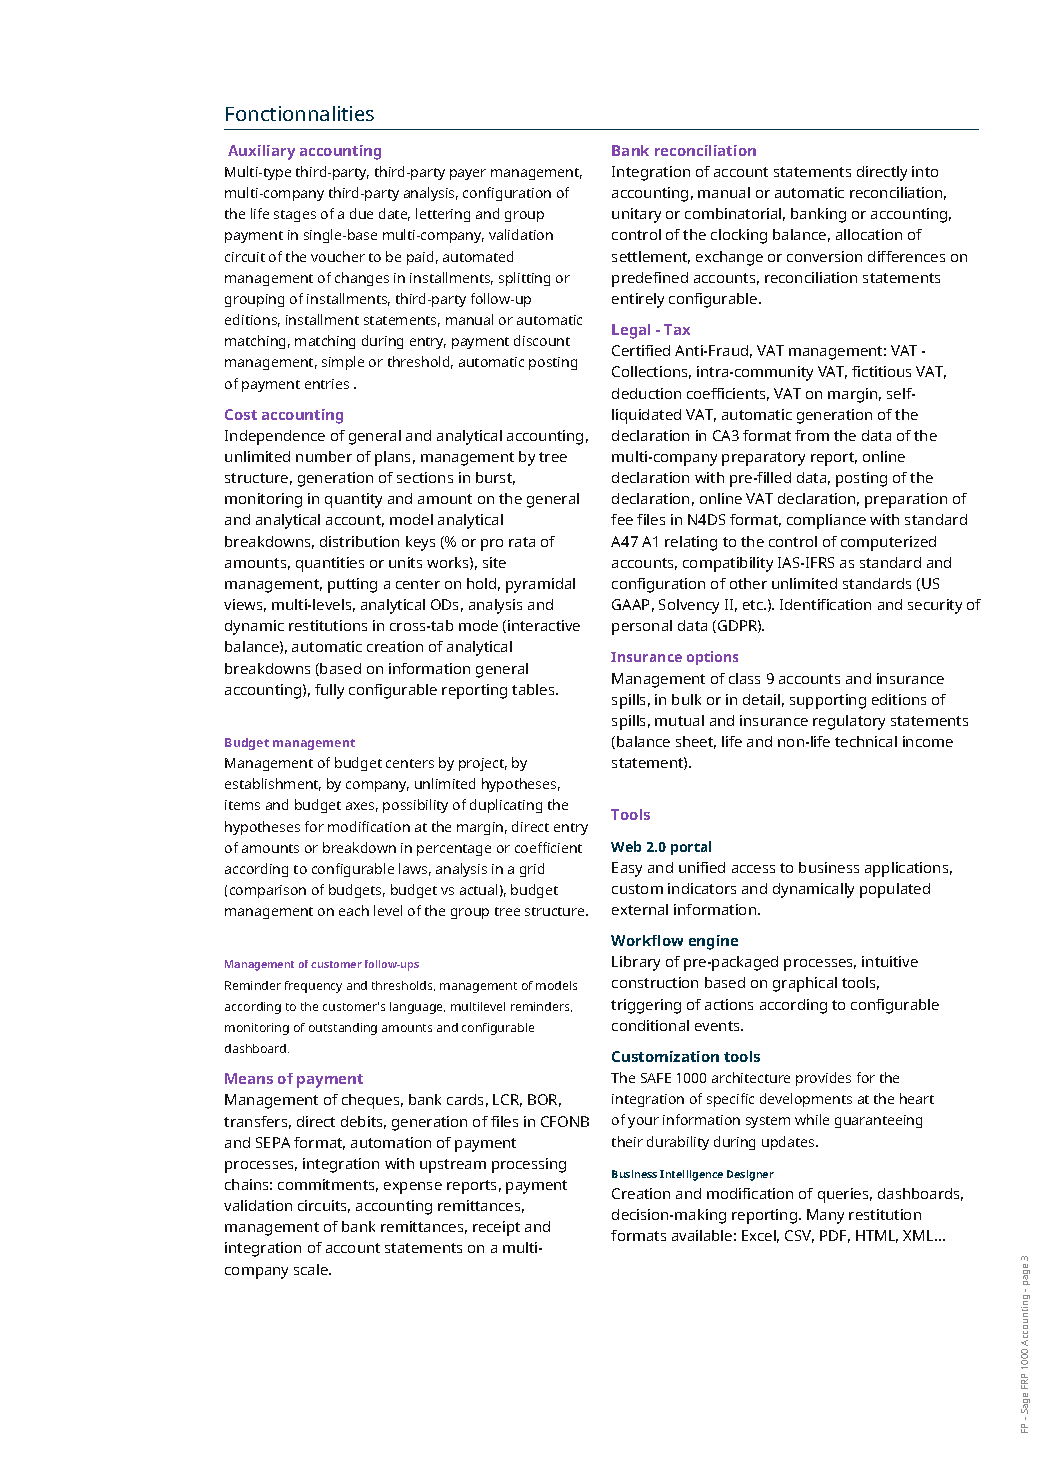 The height and width of the page is (1484, 1049). What do you see at coordinates (295, 216) in the page?
I see `stages` at bounding box center [295, 216].
